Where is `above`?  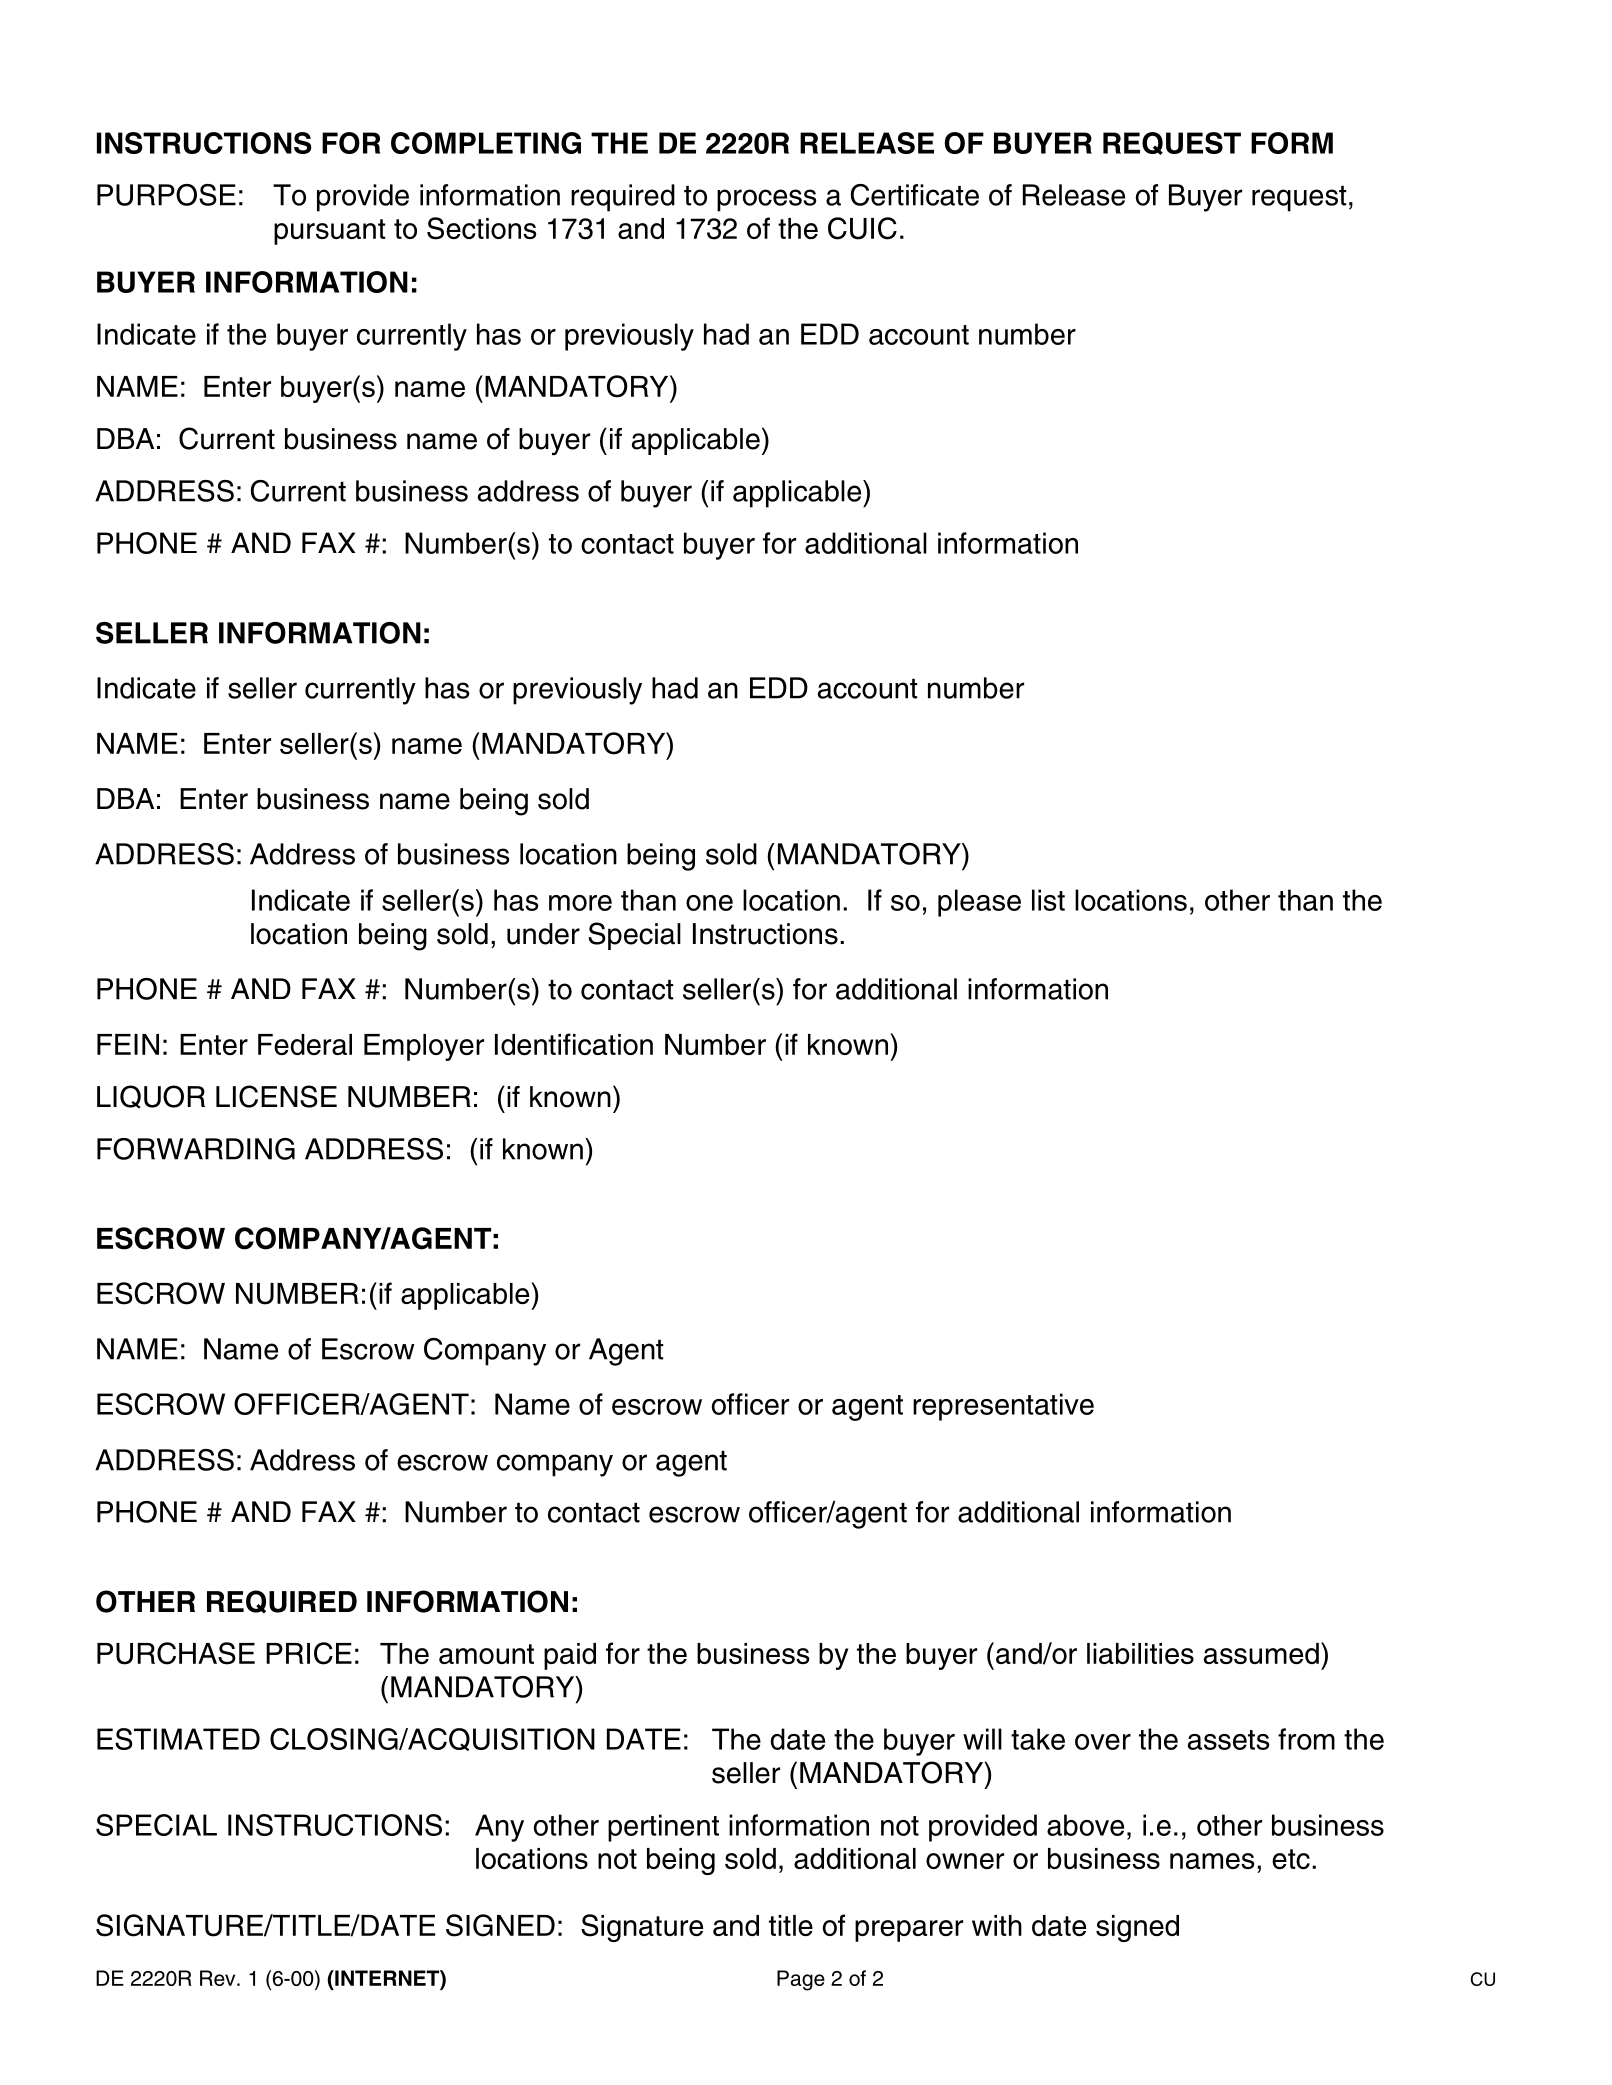 above is located at coordinates (1085, 1825).
